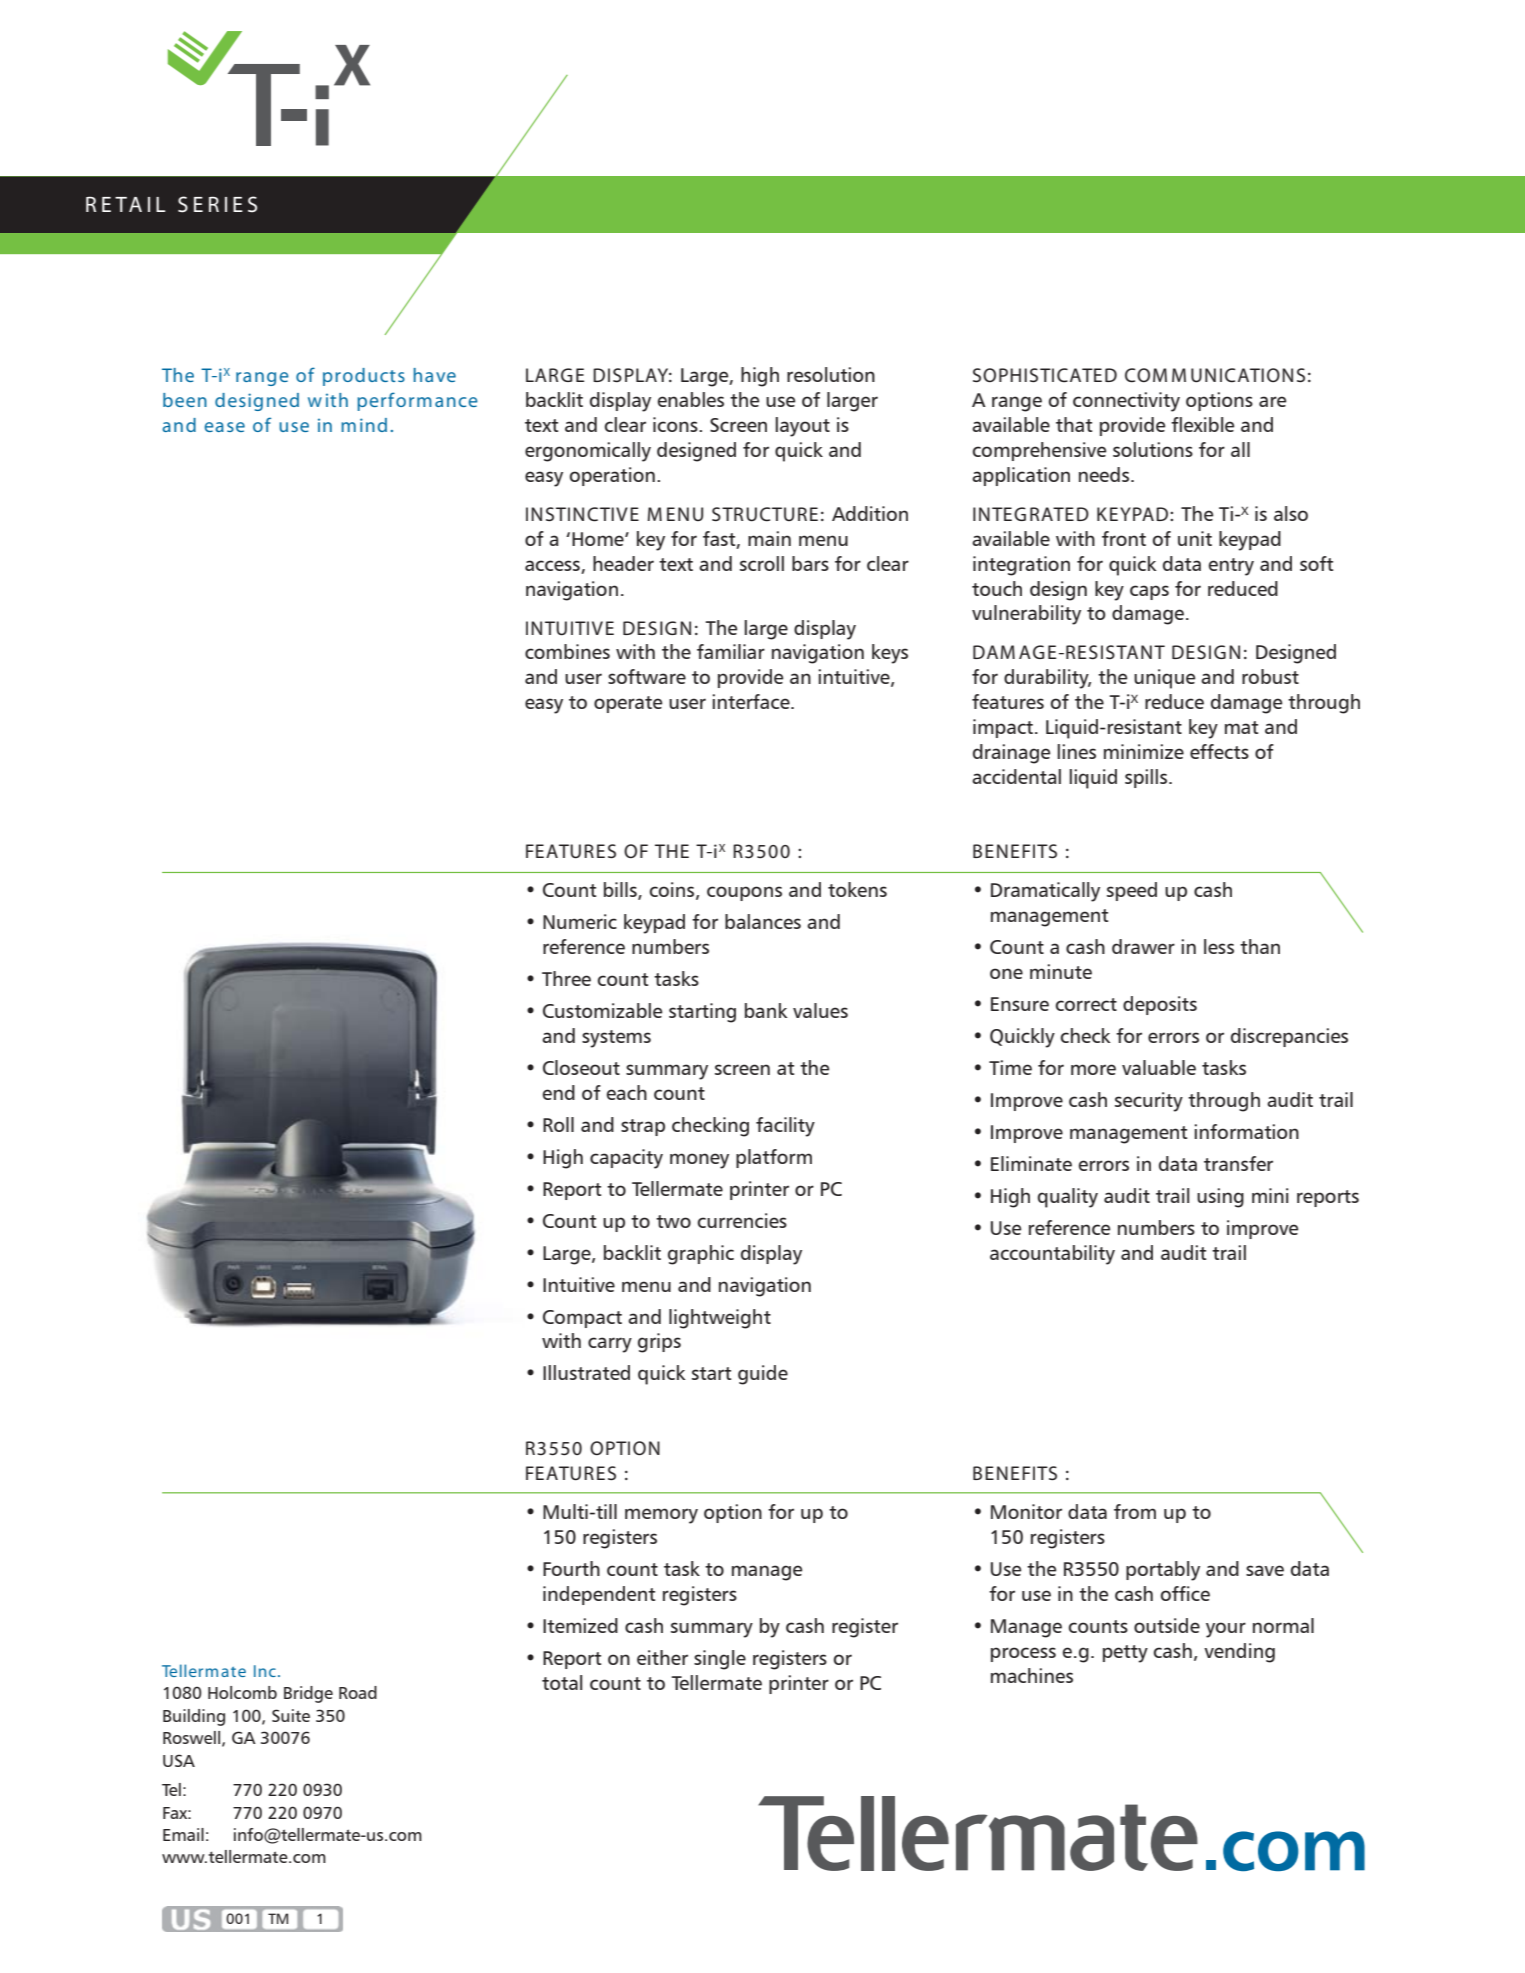 The image size is (1525, 1973). I want to click on enables, so click(691, 399).
